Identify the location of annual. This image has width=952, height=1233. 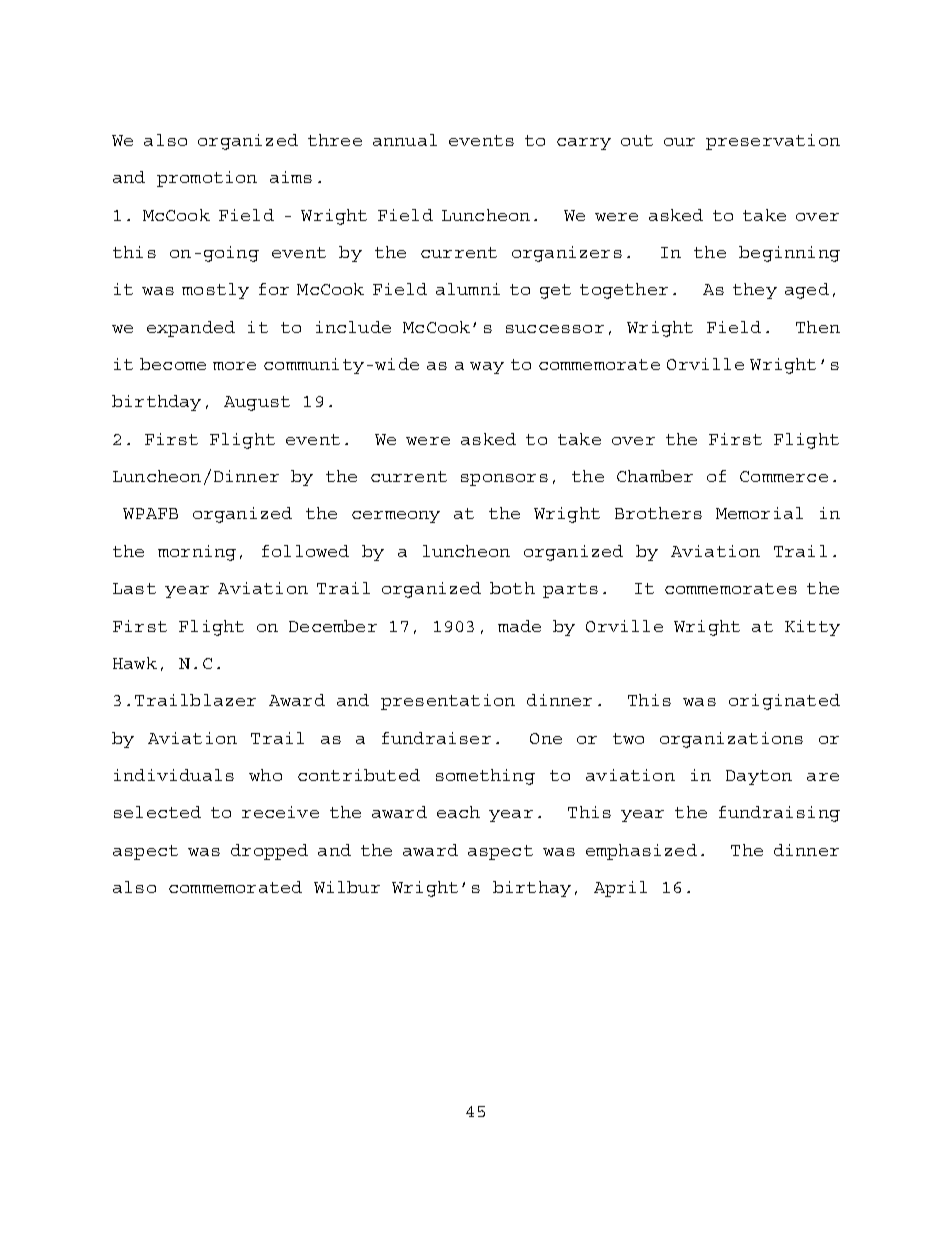
(405, 140).
